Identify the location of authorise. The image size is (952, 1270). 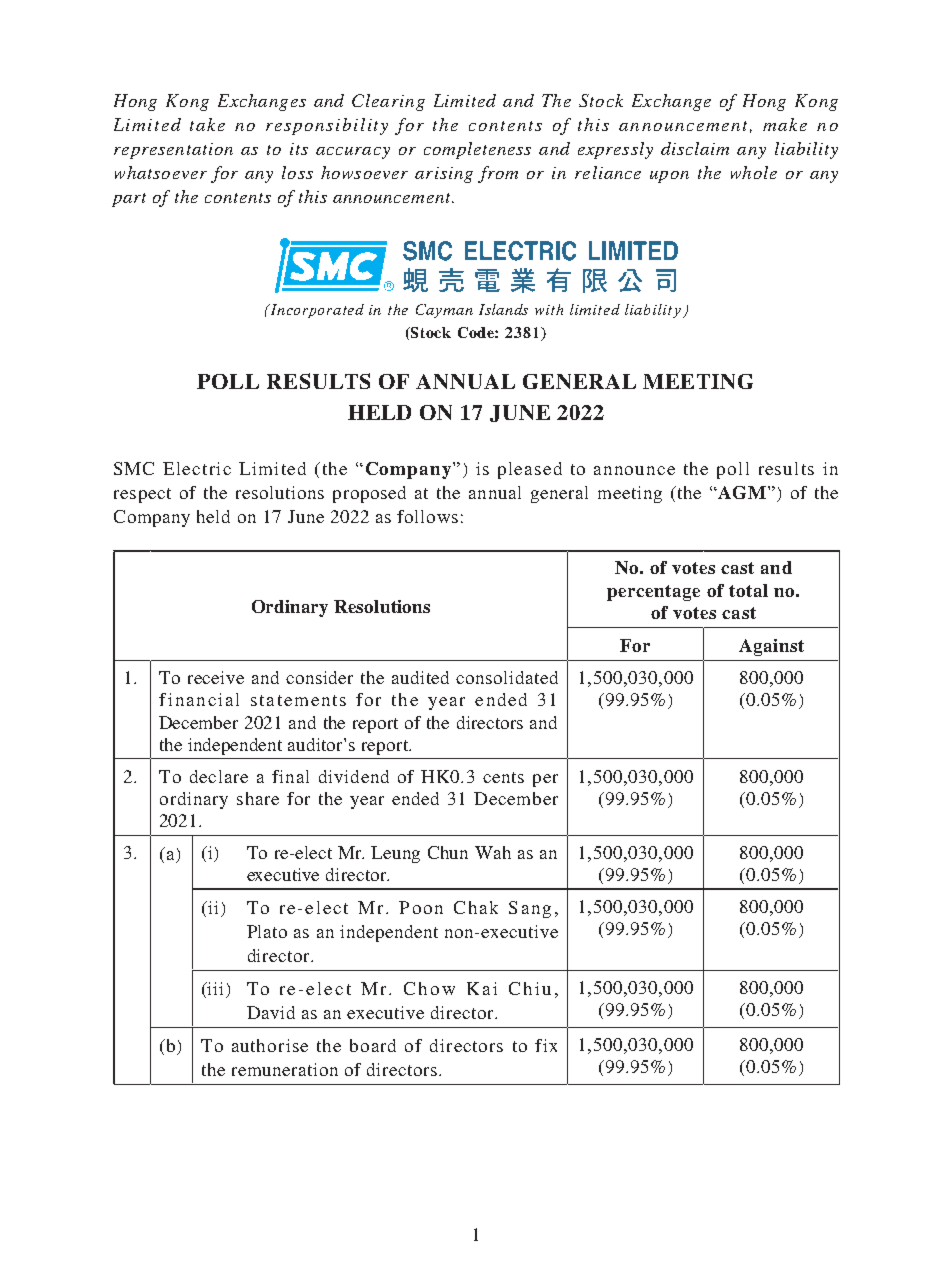
(270, 1045).
